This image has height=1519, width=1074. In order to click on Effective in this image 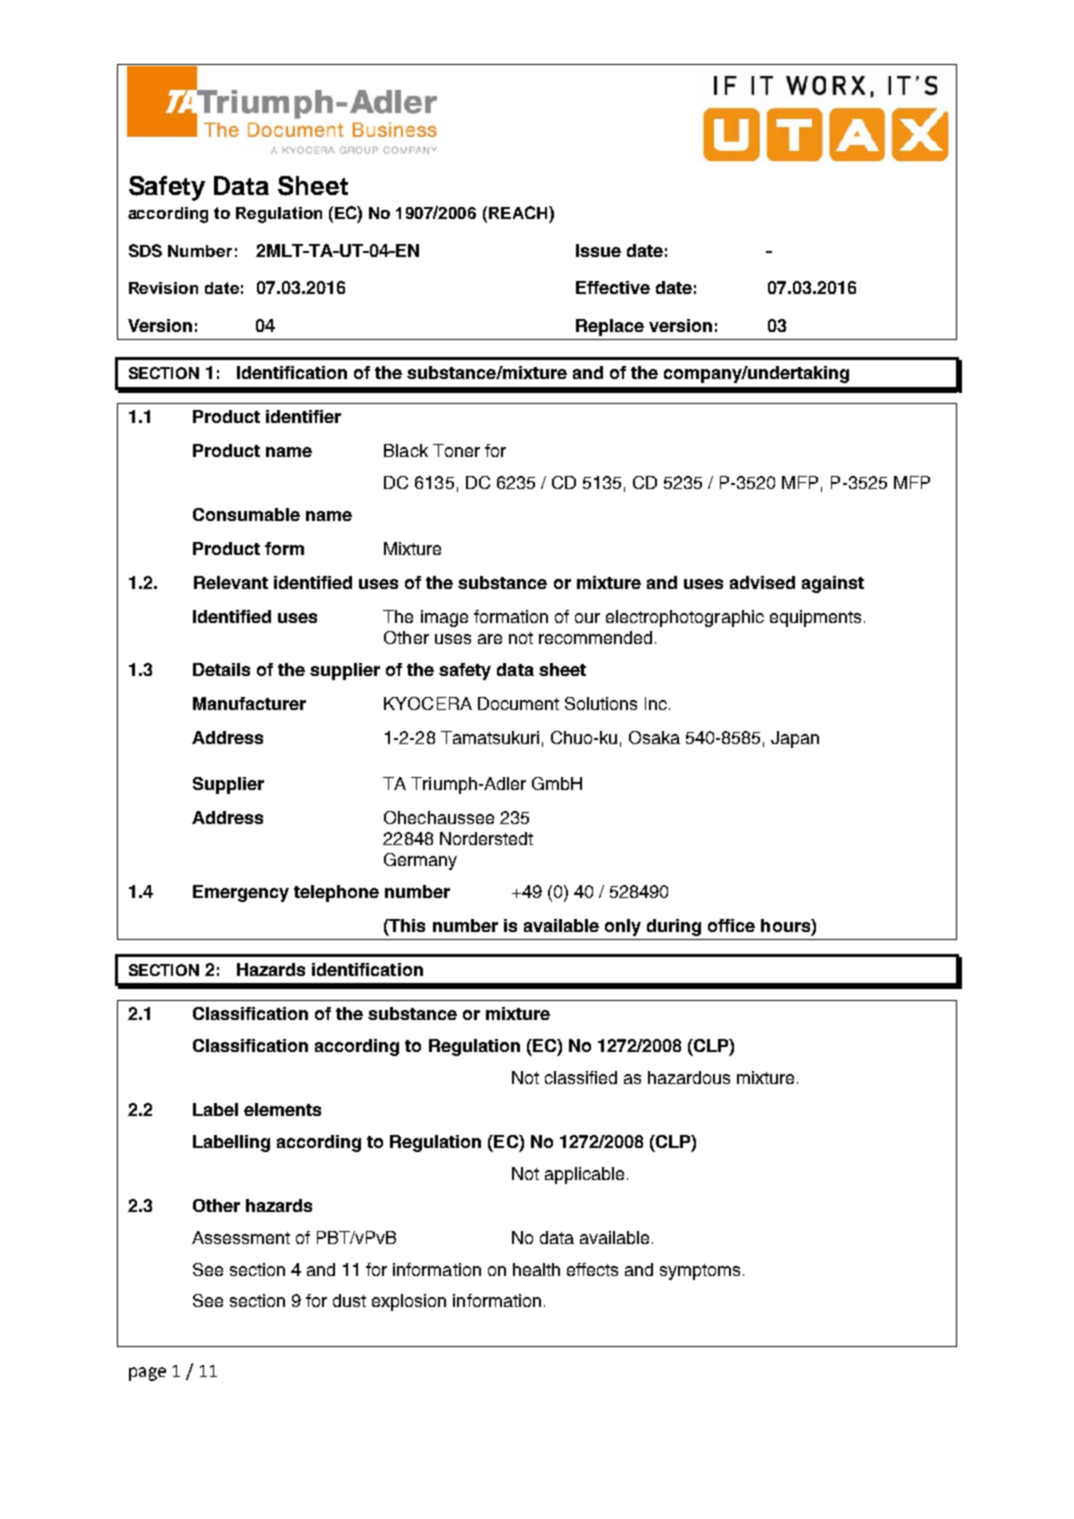, I will do `click(613, 287)`.
